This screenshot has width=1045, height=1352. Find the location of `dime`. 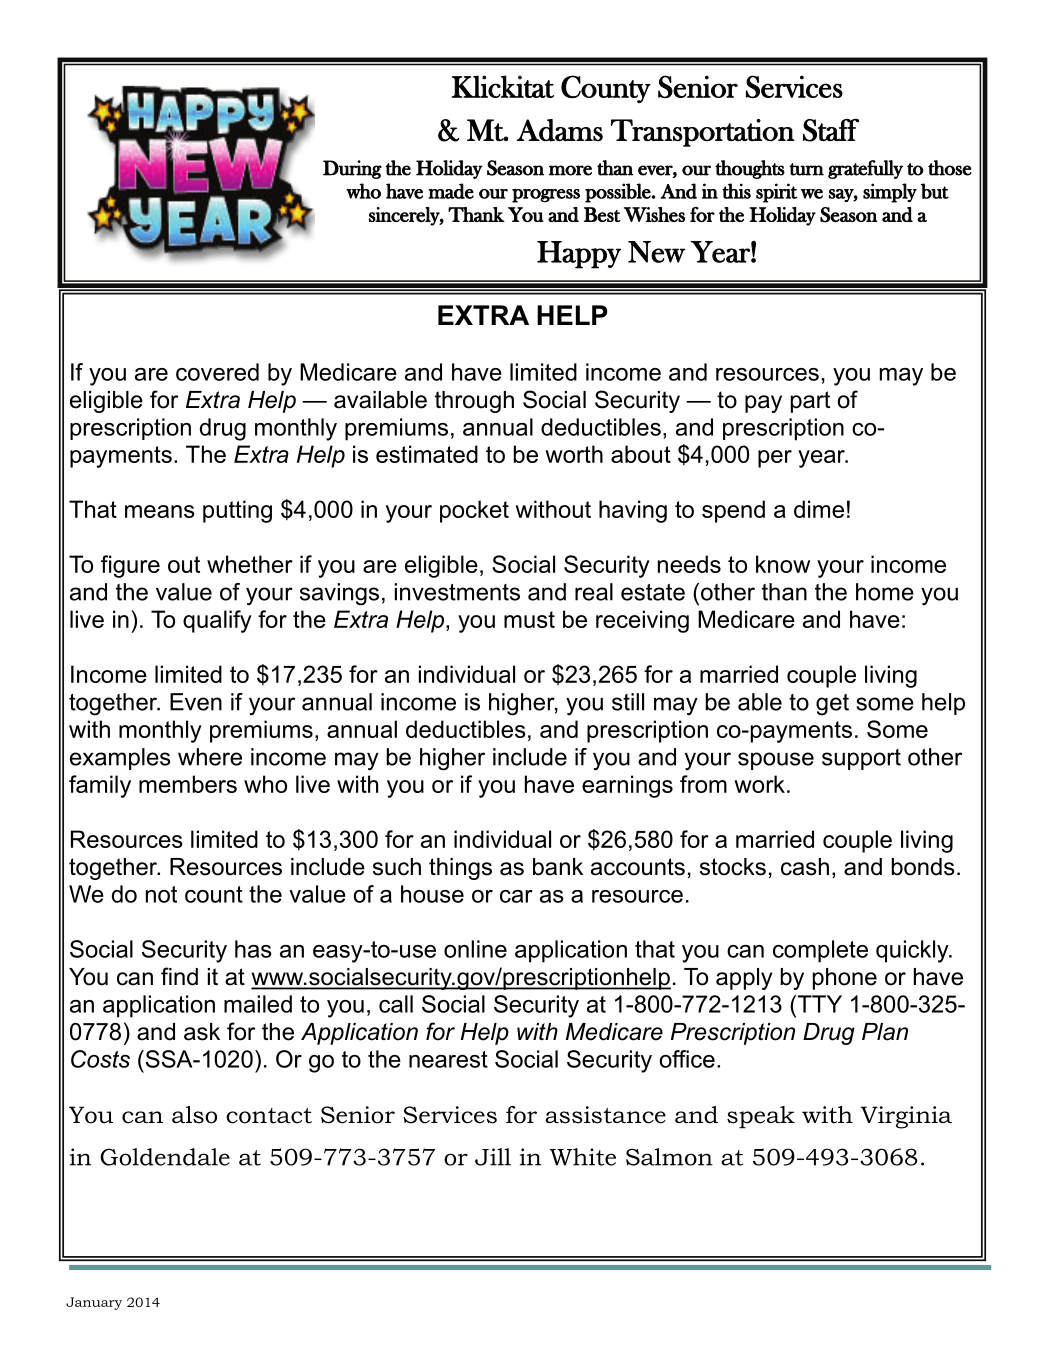

dime is located at coordinates (819, 509).
